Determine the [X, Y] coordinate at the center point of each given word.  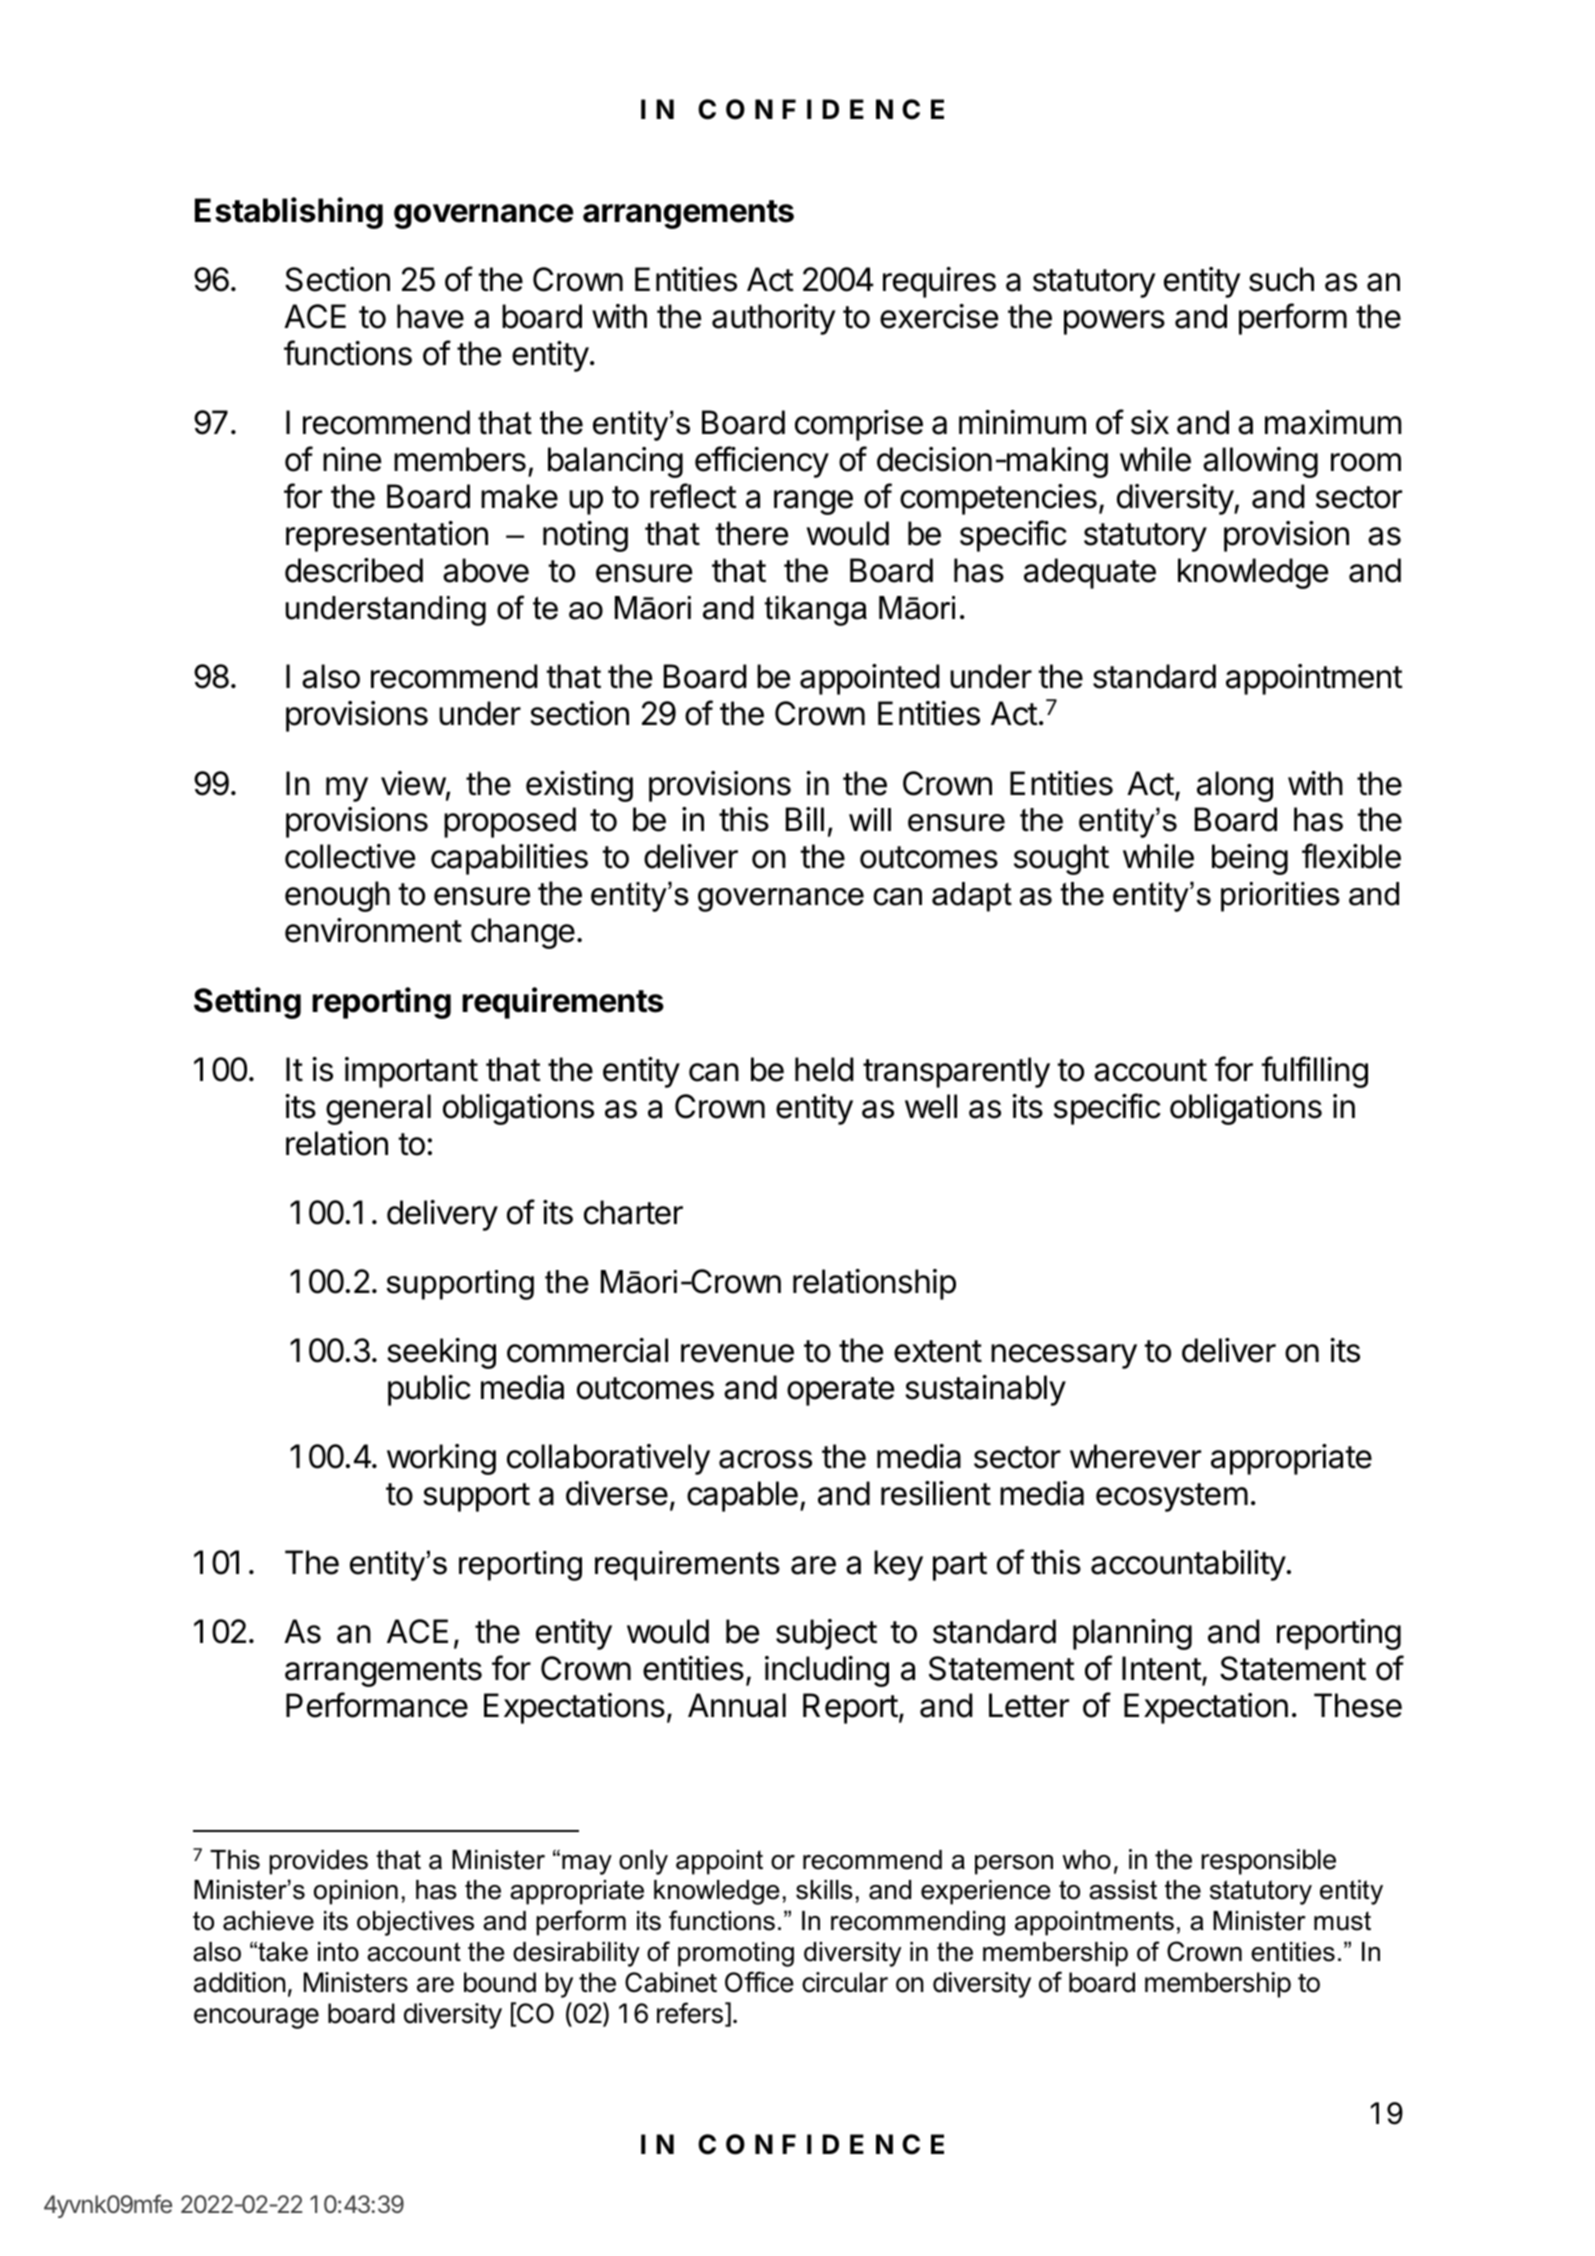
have [430, 316]
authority [774, 319]
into [338, 1952]
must [1342, 1921]
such [1281, 279]
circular [845, 1982]
